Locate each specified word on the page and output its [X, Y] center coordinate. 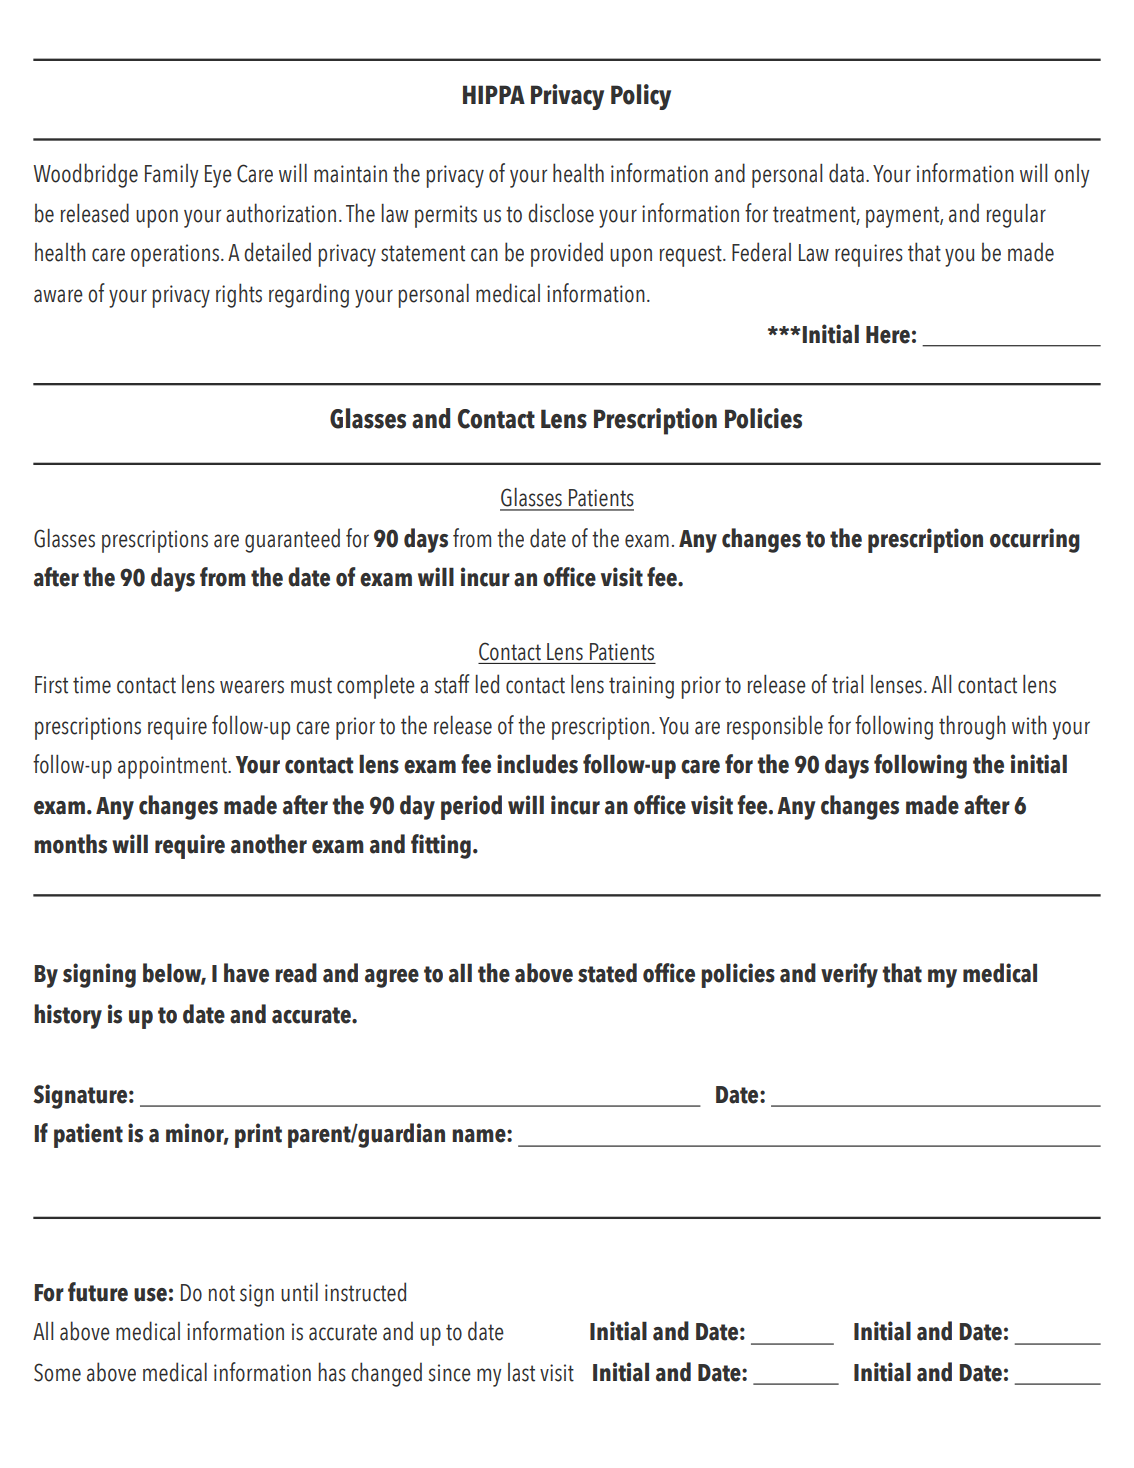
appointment [173, 767]
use [150, 1295]
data [846, 173]
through [972, 727]
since [449, 1373]
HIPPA [494, 94]
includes [537, 764]
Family [171, 176]
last [521, 1372]
